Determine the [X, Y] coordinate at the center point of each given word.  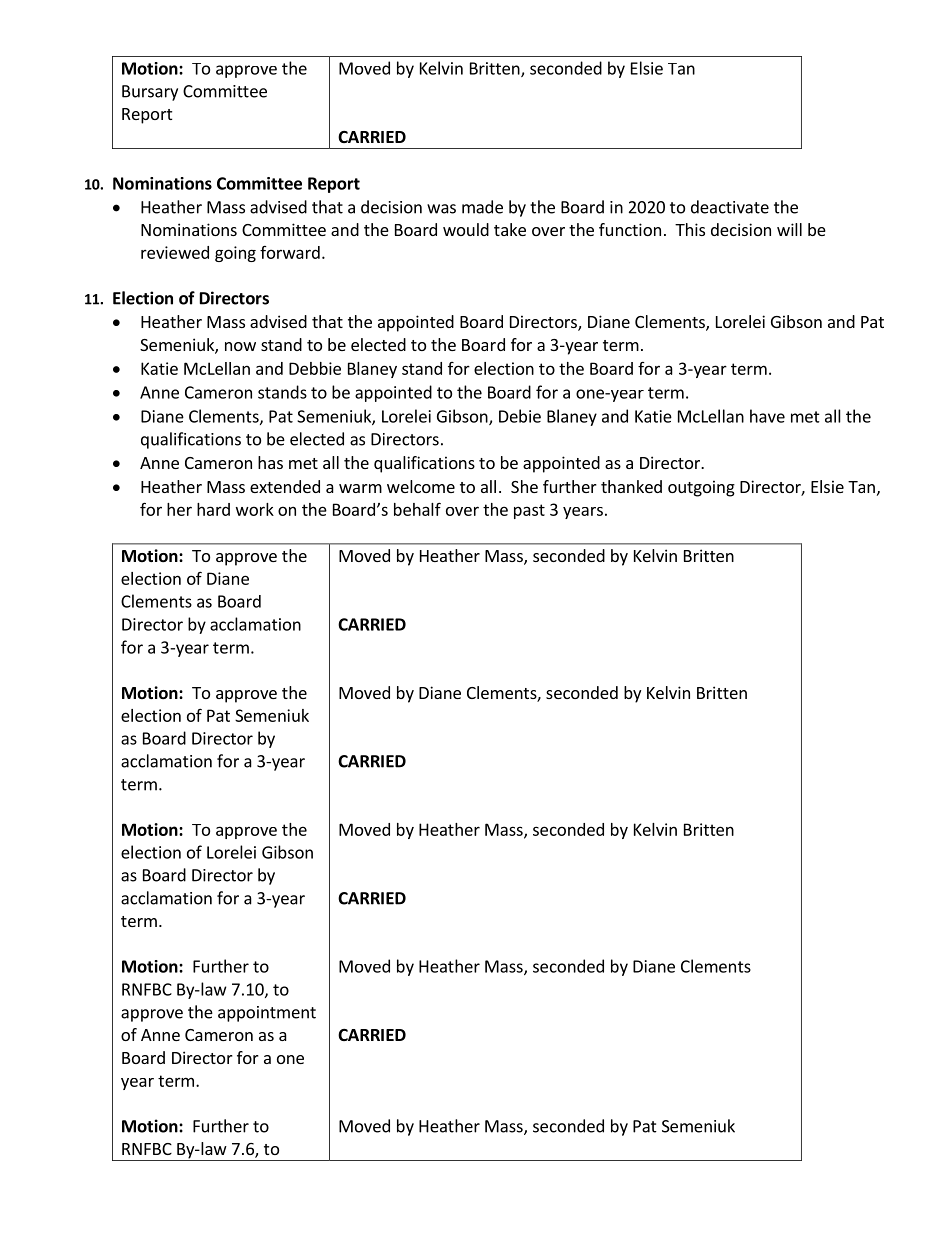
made [482, 207]
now [240, 346]
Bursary [150, 93]
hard [213, 509]
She [524, 486]
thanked [631, 486]
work [255, 509]
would [466, 229]
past [529, 511]
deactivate [730, 207]
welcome [421, 486]
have [767, 416]
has [270, 462]
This [690, 229]
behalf [417, 509]
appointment [267, 1014]
